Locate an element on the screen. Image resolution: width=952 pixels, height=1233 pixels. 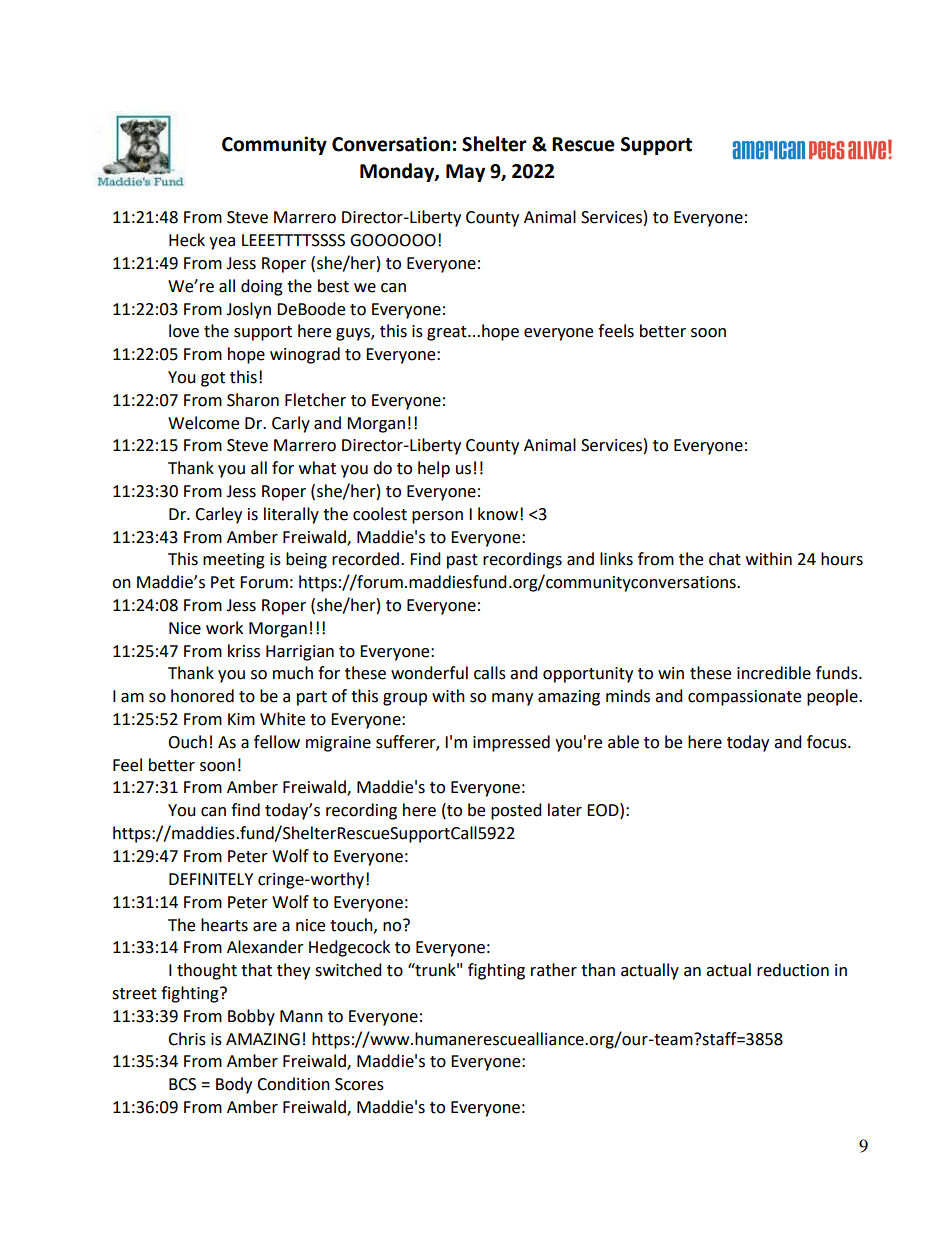
GOOOOOO is located at coordinates (393, 240).
